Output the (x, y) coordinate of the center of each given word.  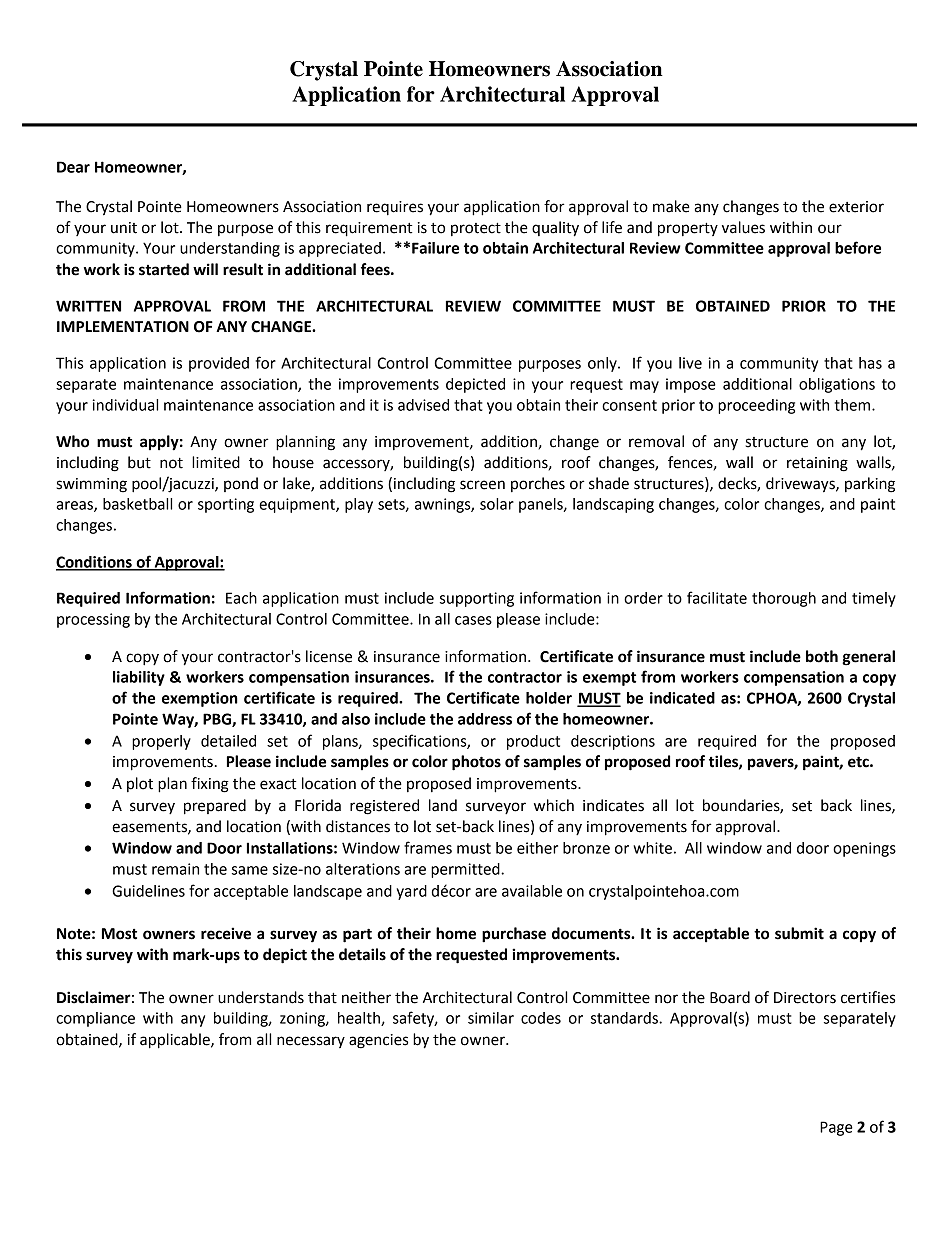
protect (476, 229)
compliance (95, 1019)
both (822, 656)
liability (139, 678)
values (743, 227)
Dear (73, 167)
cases (473, 620)
